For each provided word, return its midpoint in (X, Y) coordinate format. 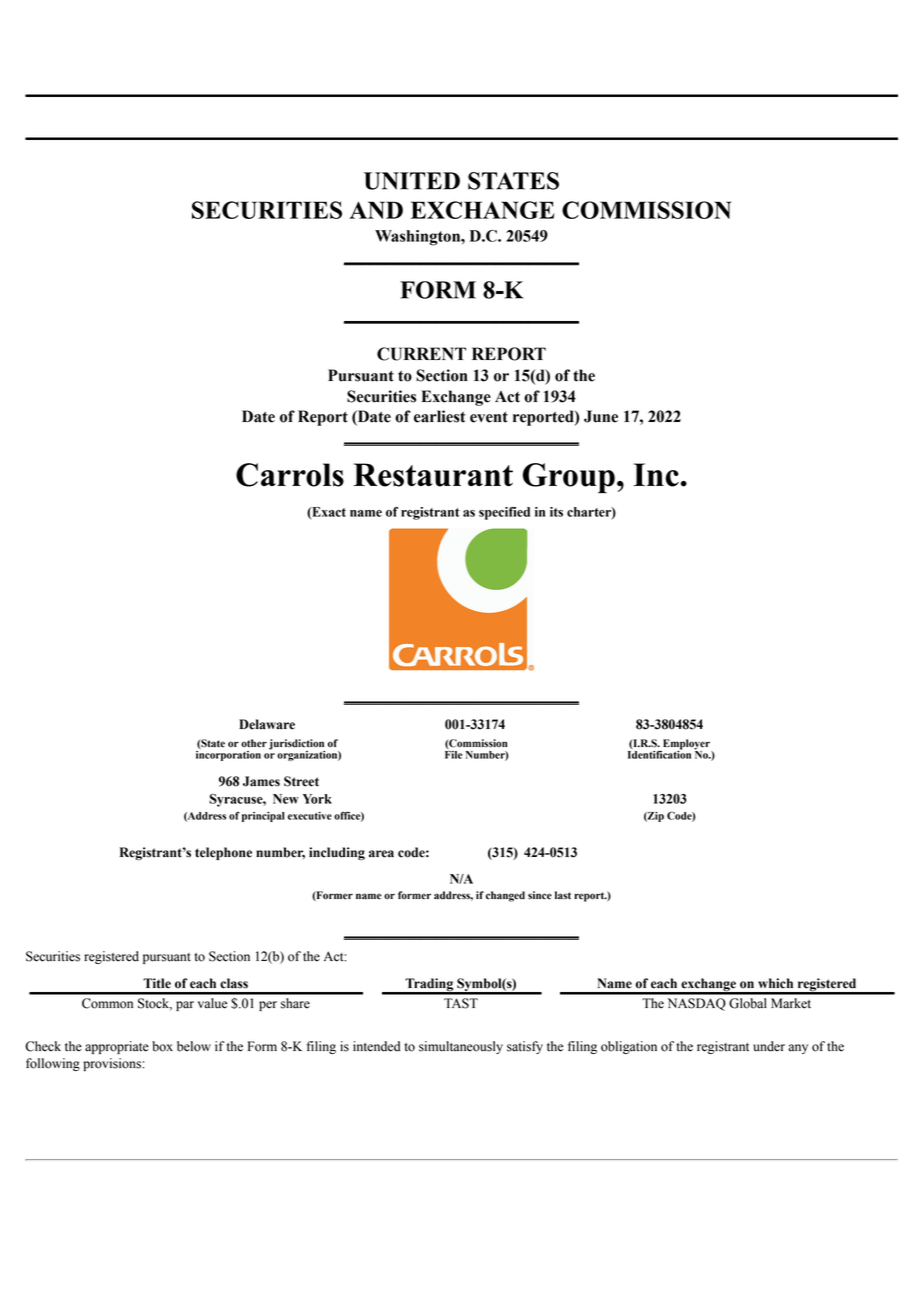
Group (569, 478)
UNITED (412, 181)
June (601, 416)
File (453, 753)
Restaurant (433, 475)
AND (376, 210)
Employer (686, 745)
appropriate (117, 1047)
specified (504, 513)
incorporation (228, 754)
